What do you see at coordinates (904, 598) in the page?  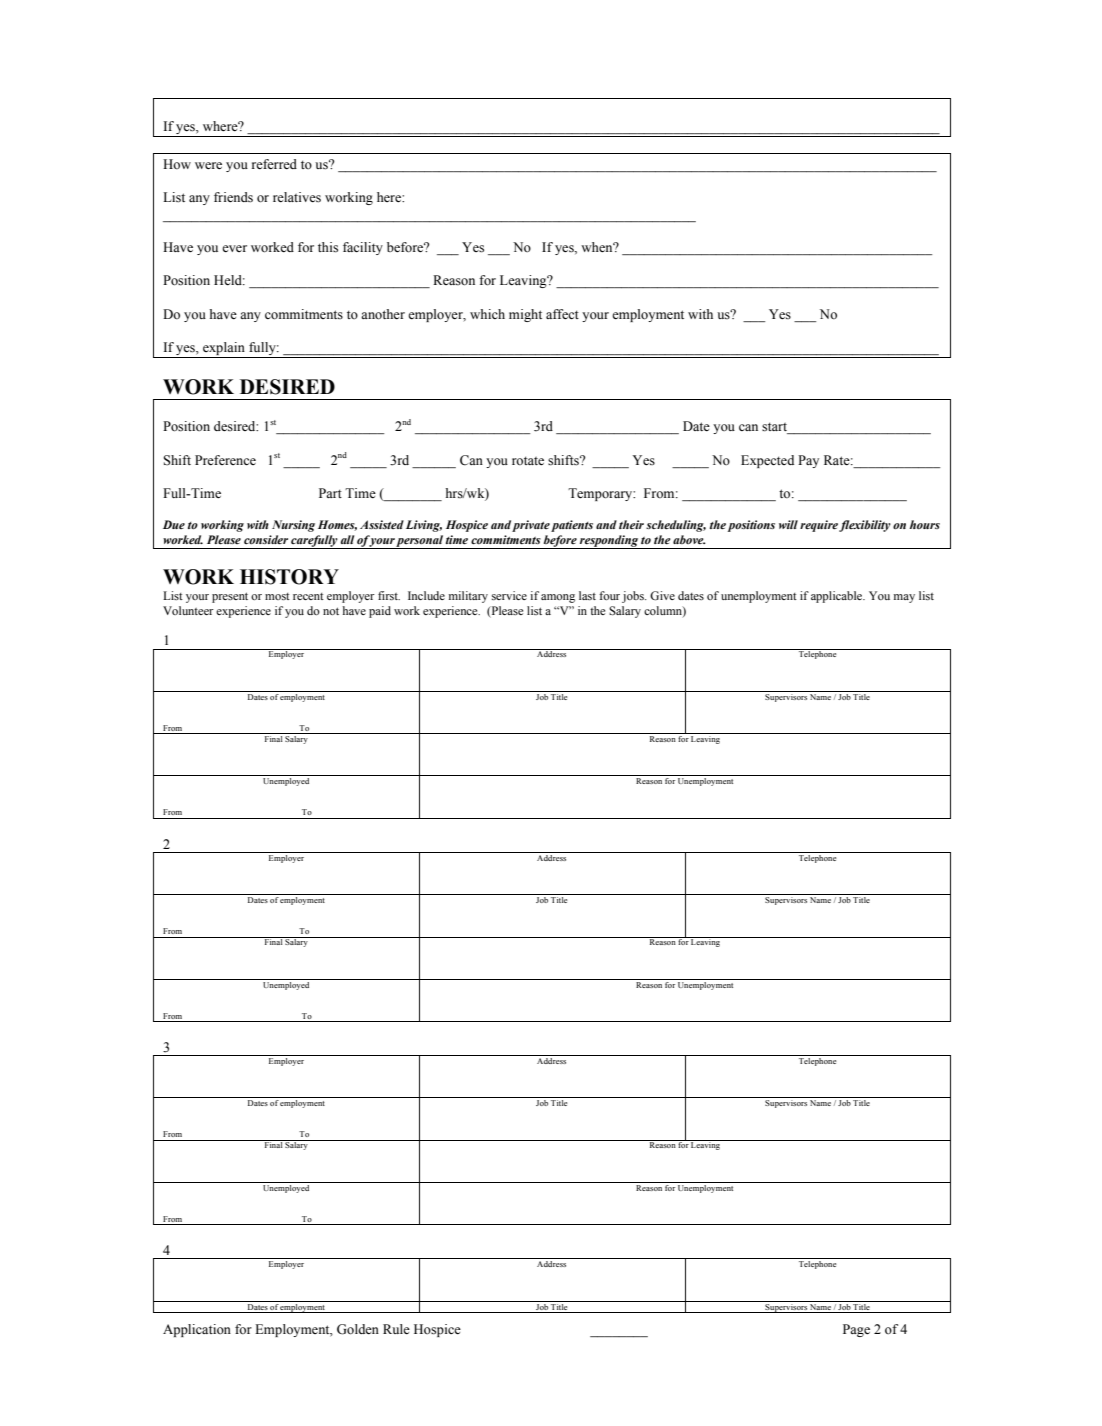 I see `may` at bounding box center [904, 598].
